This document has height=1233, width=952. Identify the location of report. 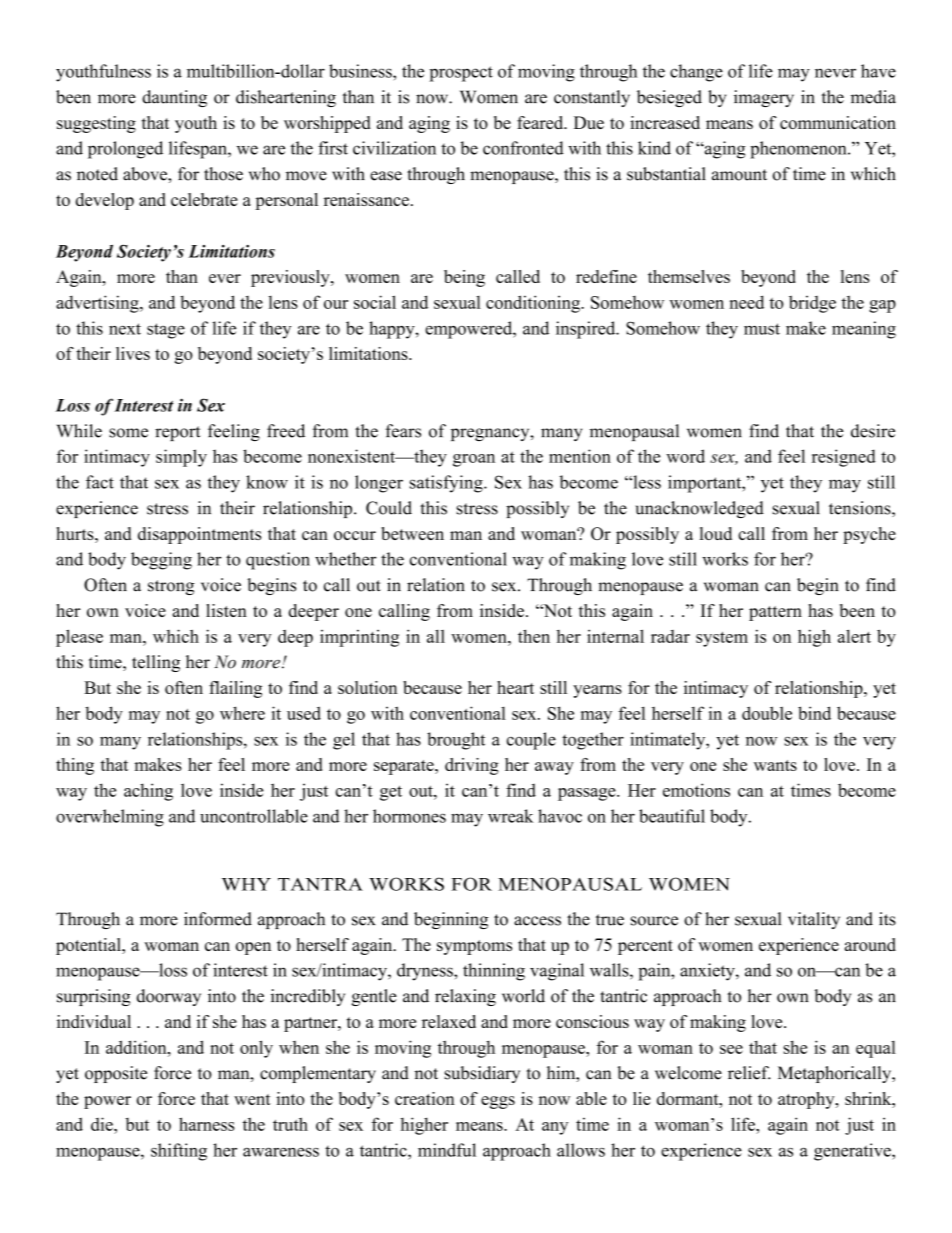
(178, 433).
